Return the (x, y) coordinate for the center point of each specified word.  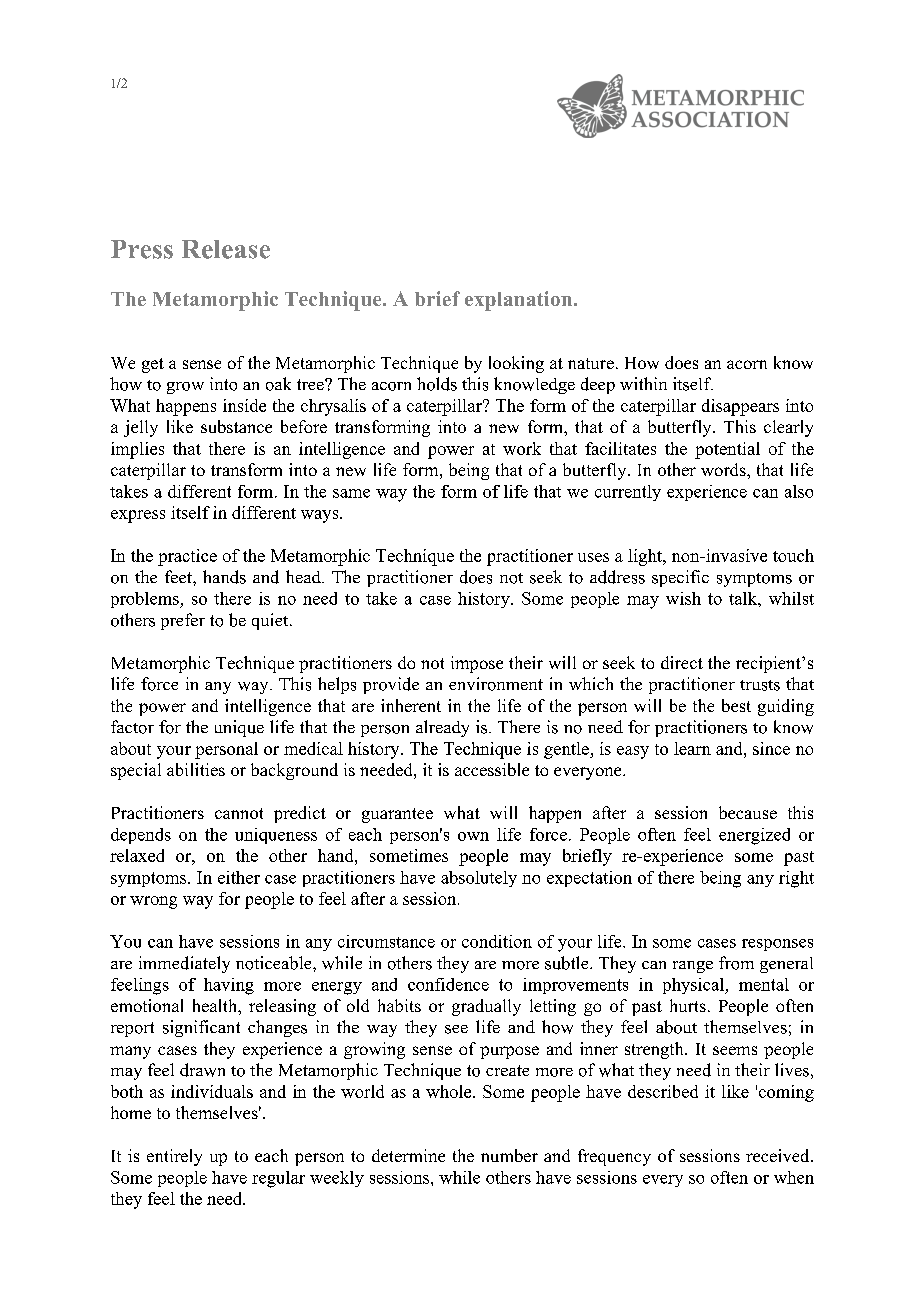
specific (680, 578)
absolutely (479, 879)
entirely (174, 1157)
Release (226, 249)
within (643, 383)
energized (754, 836)
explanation (520, 301)
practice (187, 557)
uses (593, 557)
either (239, 877)
